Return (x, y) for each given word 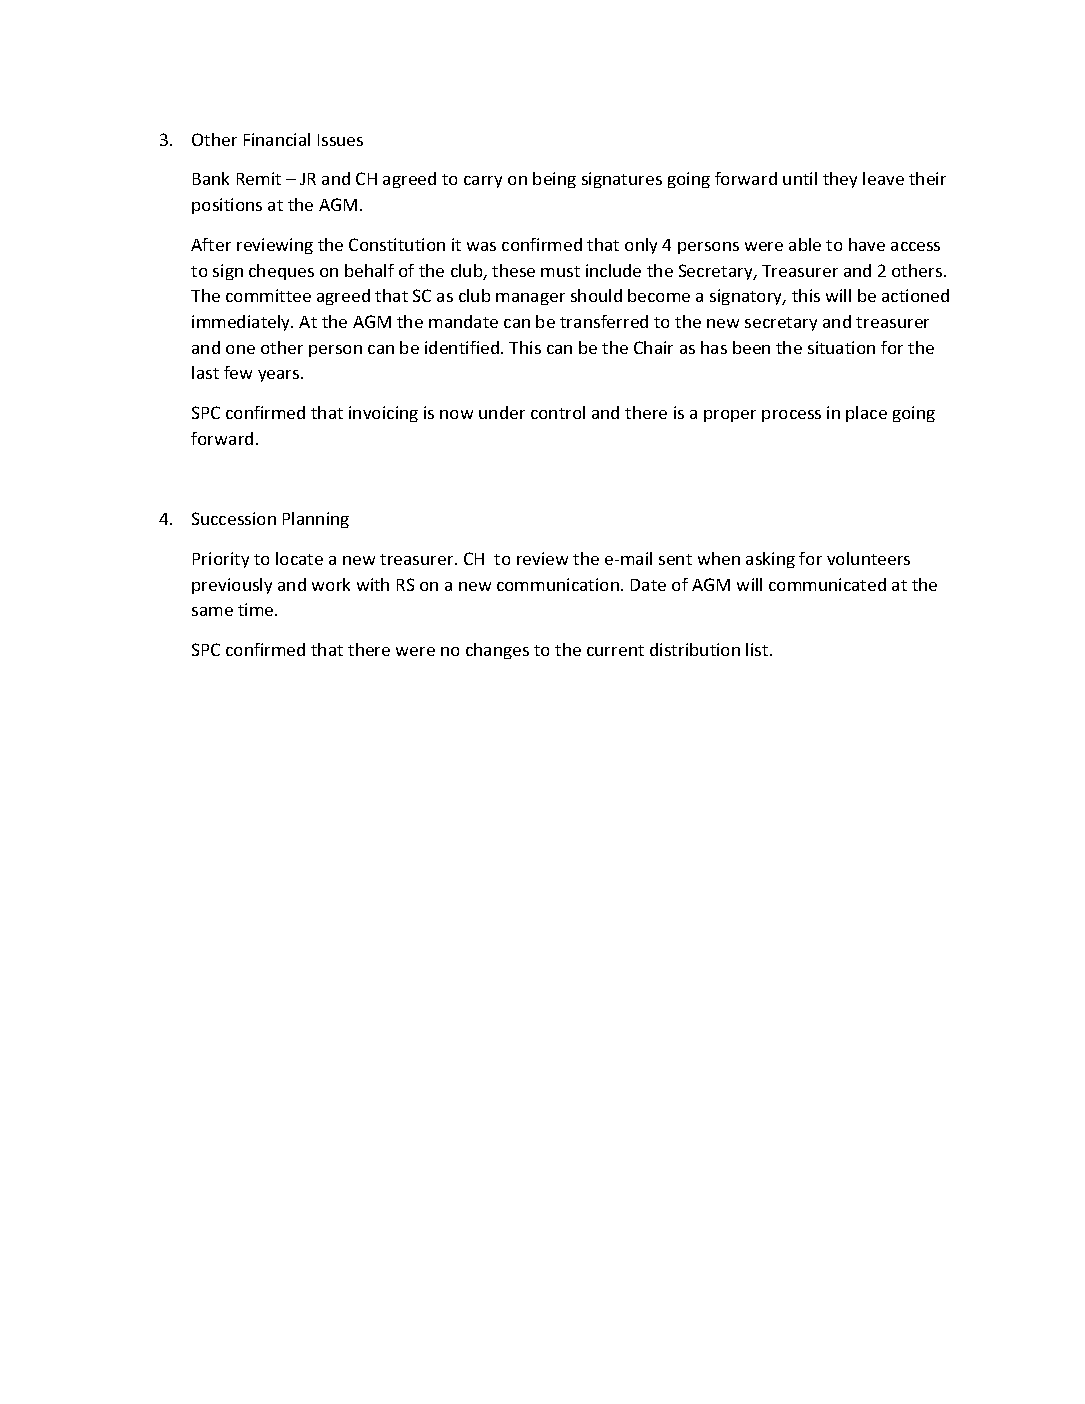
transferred (604, 321)
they (840, 180)
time (257, 609)
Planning (316, 520)
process (791, 416)
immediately (242, 323)
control (558, 412)
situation (841, 347)
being (554, 180)
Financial (277, 139)
